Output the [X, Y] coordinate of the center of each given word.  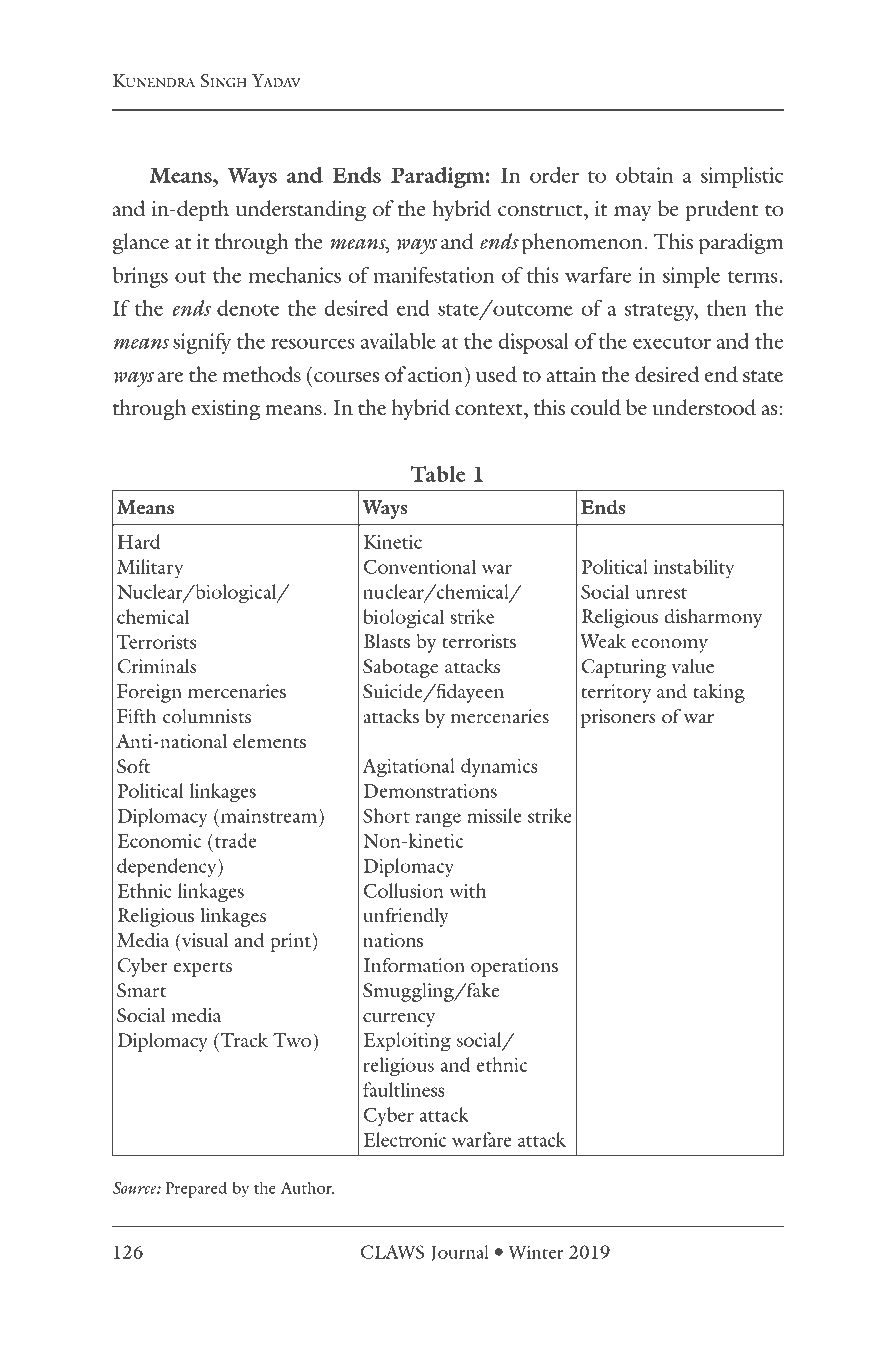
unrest [661, 593]
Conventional [420, 566]
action [435, 375]
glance [141, 244]
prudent [722, 211]
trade [236, 840]
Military [150, 569]
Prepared [196, 1189]
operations [514, 967]
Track [244, 1040]
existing [226, 410]
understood [704, 407]
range [438, 820]
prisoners [618, 718]
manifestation [434, 275]
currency [399, 1020]
